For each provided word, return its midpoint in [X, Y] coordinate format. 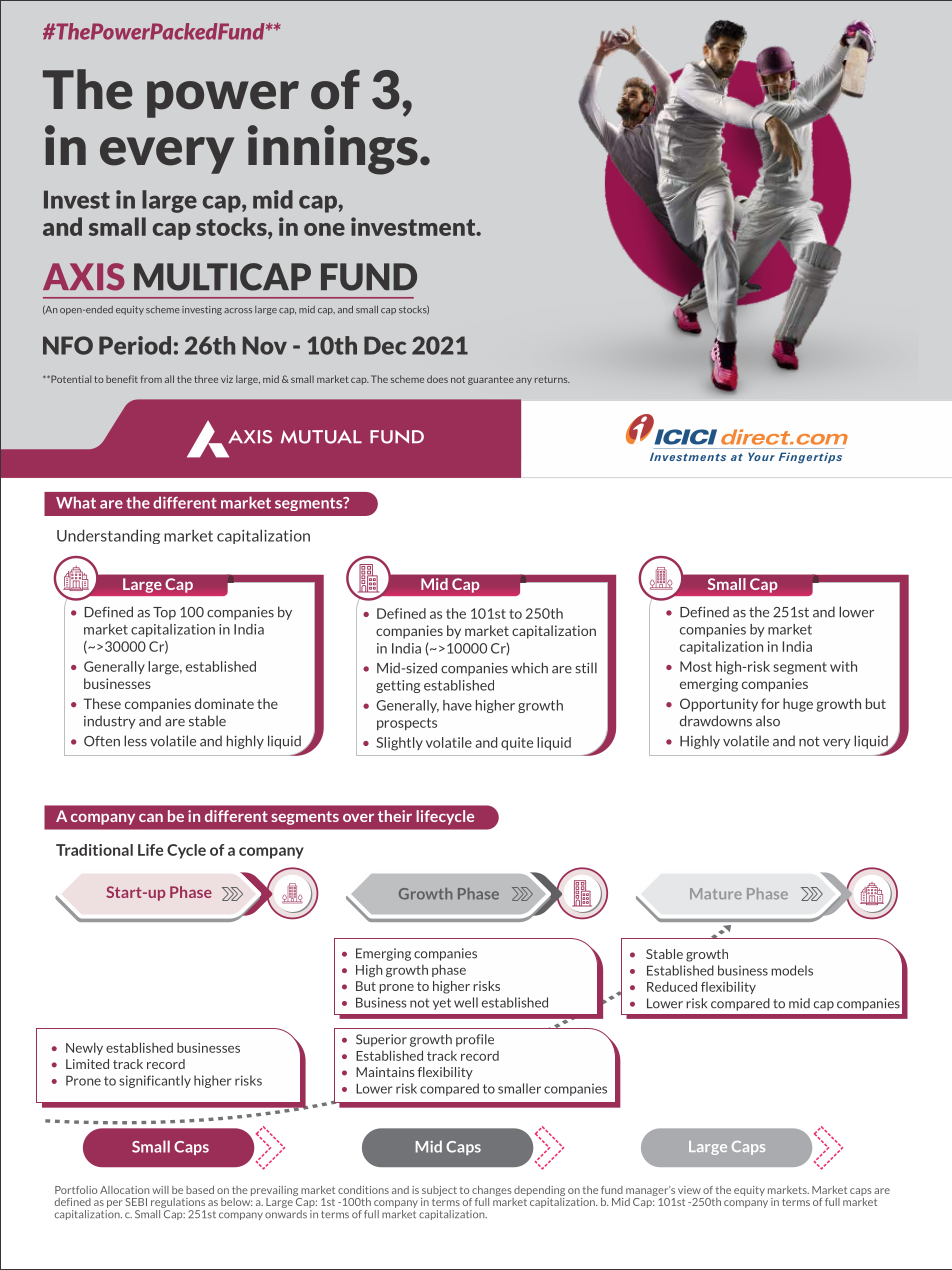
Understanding [108, 536]
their [395, 816]
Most [696, 666]
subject [439, 1191]
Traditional [94, 850]
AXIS [84, 277]
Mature [716, 893]
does [437, 379]
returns [552, 379]
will [160, 1190]
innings [333, 150]
